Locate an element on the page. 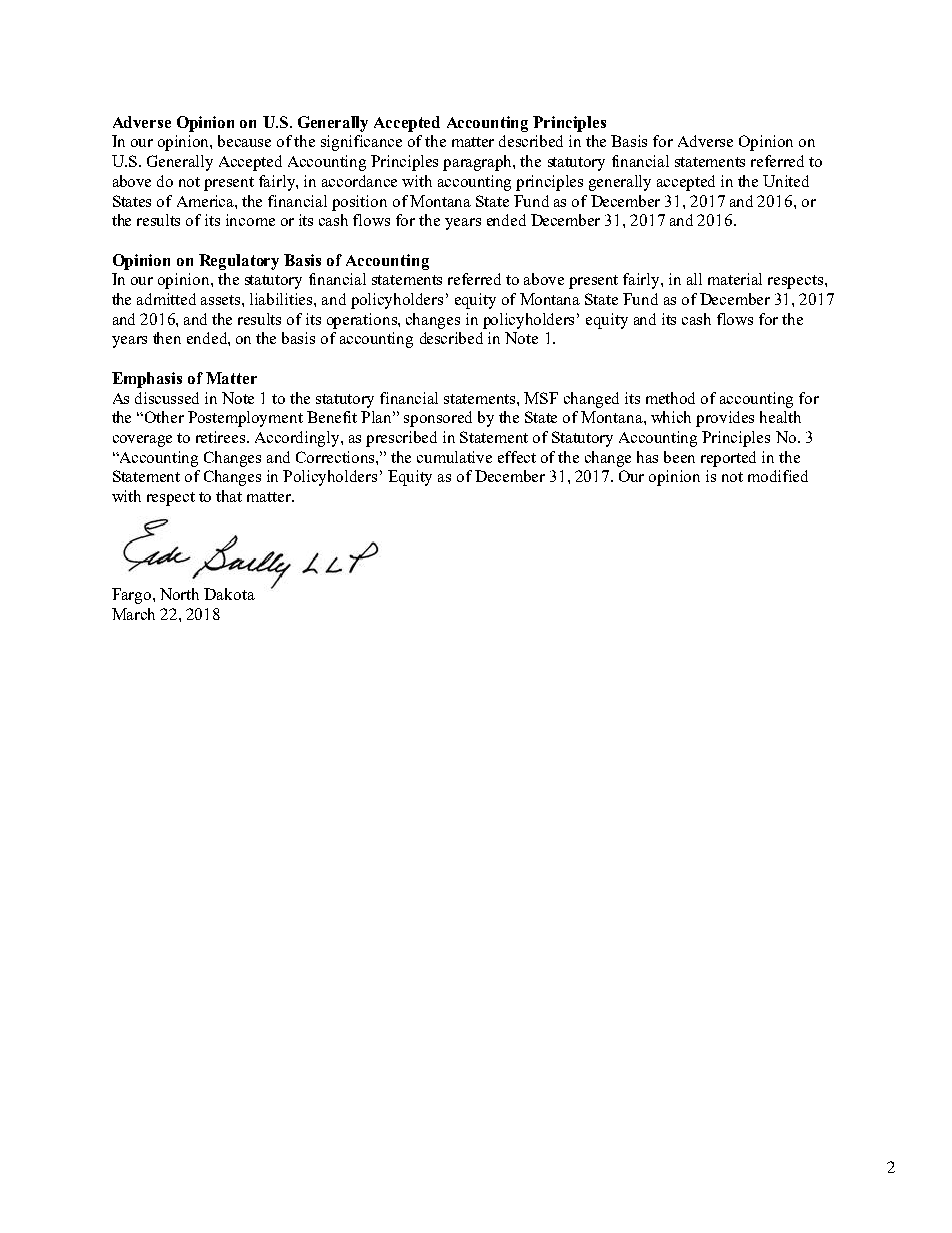 Image resolution: width=952 pixels, height=1233 pixels. method is located at coordinates (670, 398).
